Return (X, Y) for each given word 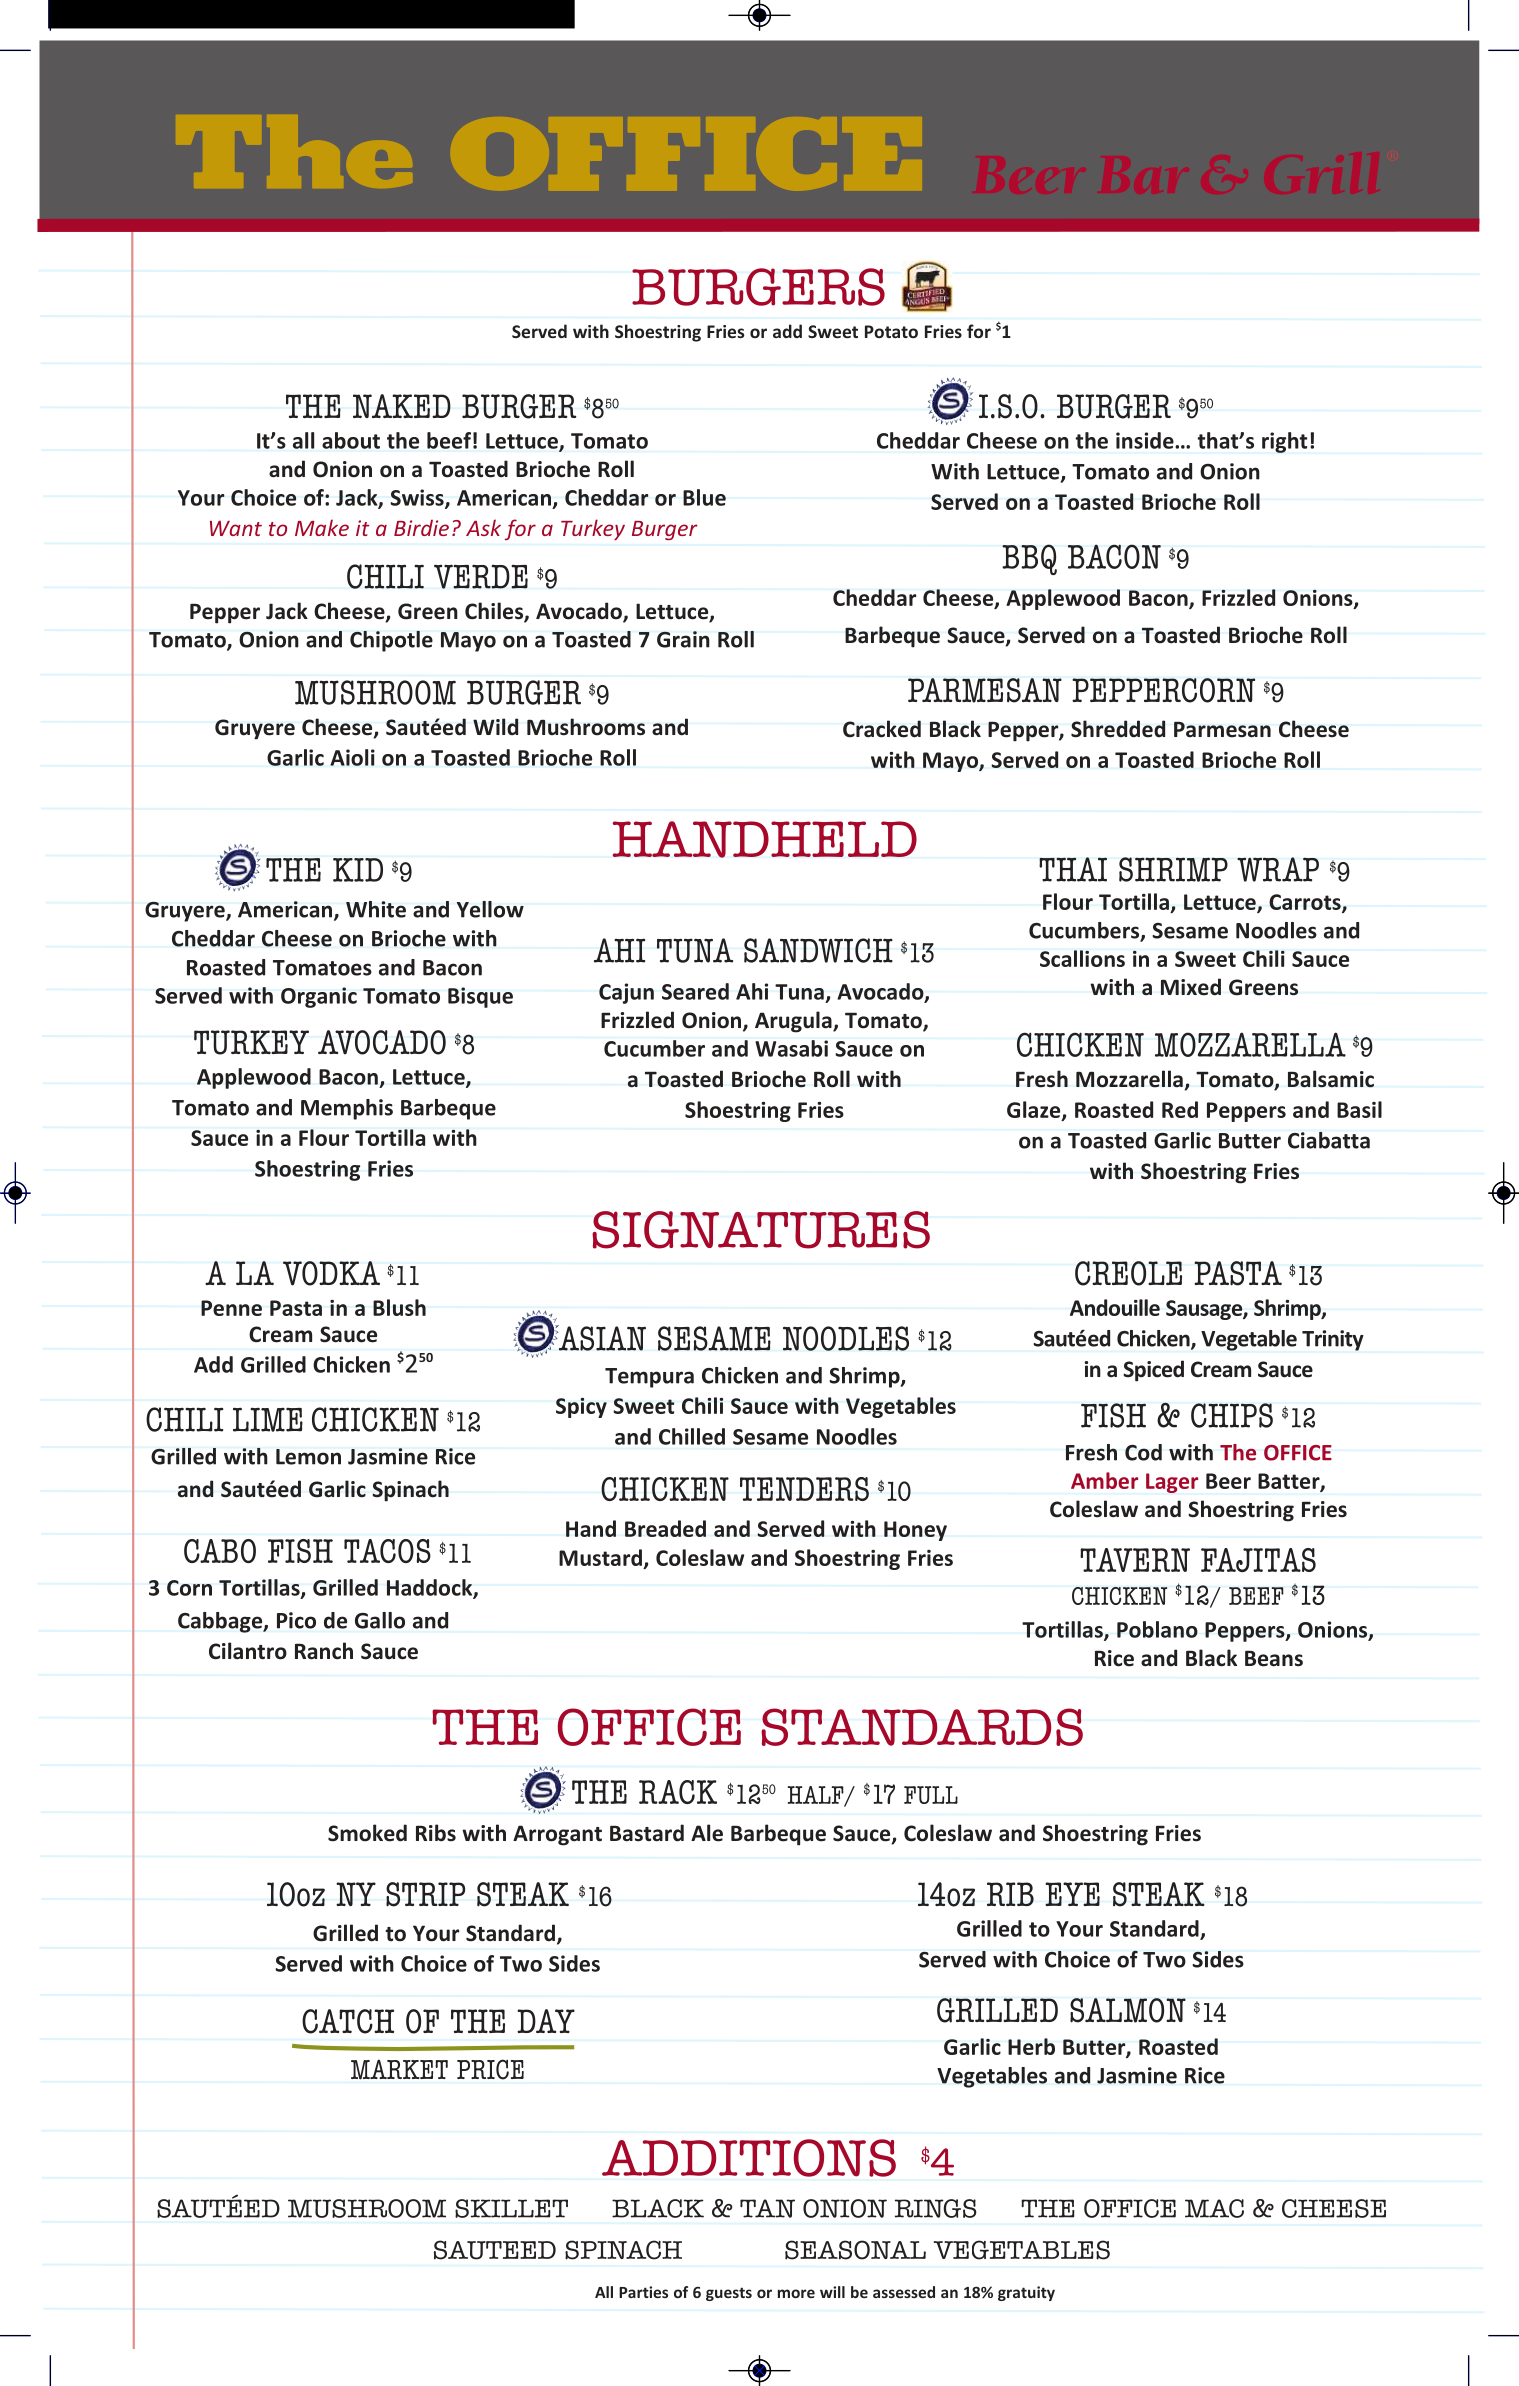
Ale (707, 1833)
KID (358, 870)
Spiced (1153, 1371)
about (351, 440)
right (1284, 442)
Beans (1274, 1658)
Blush (399, 1307)
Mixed (1191, 987)
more (796, 2293)
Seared (695, 991)
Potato (891, 331)
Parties (643, 2292)
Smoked (367, 1833)
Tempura (649, 1378)
